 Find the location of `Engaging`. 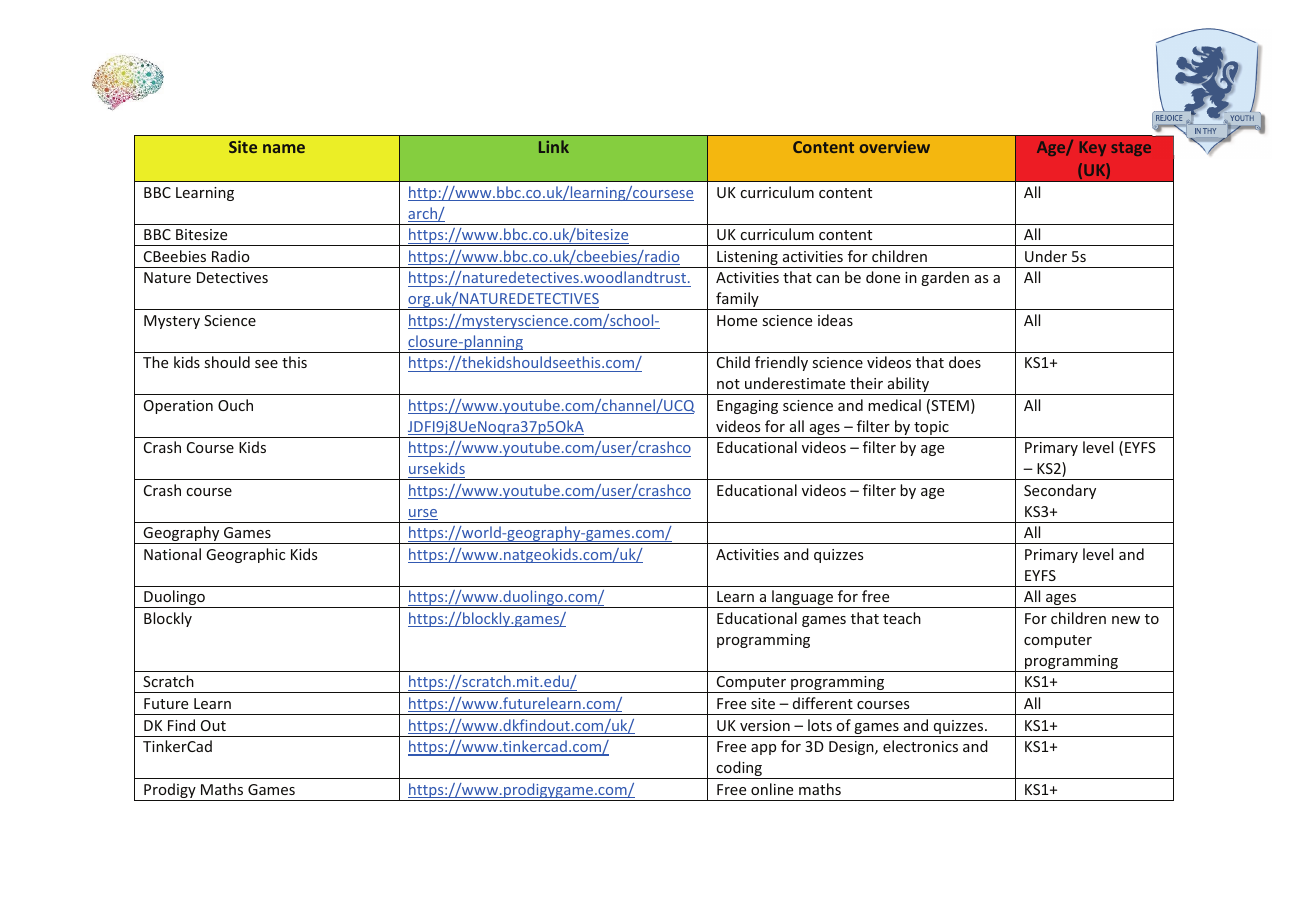

Engaging is located at coordinates (747, 407).
